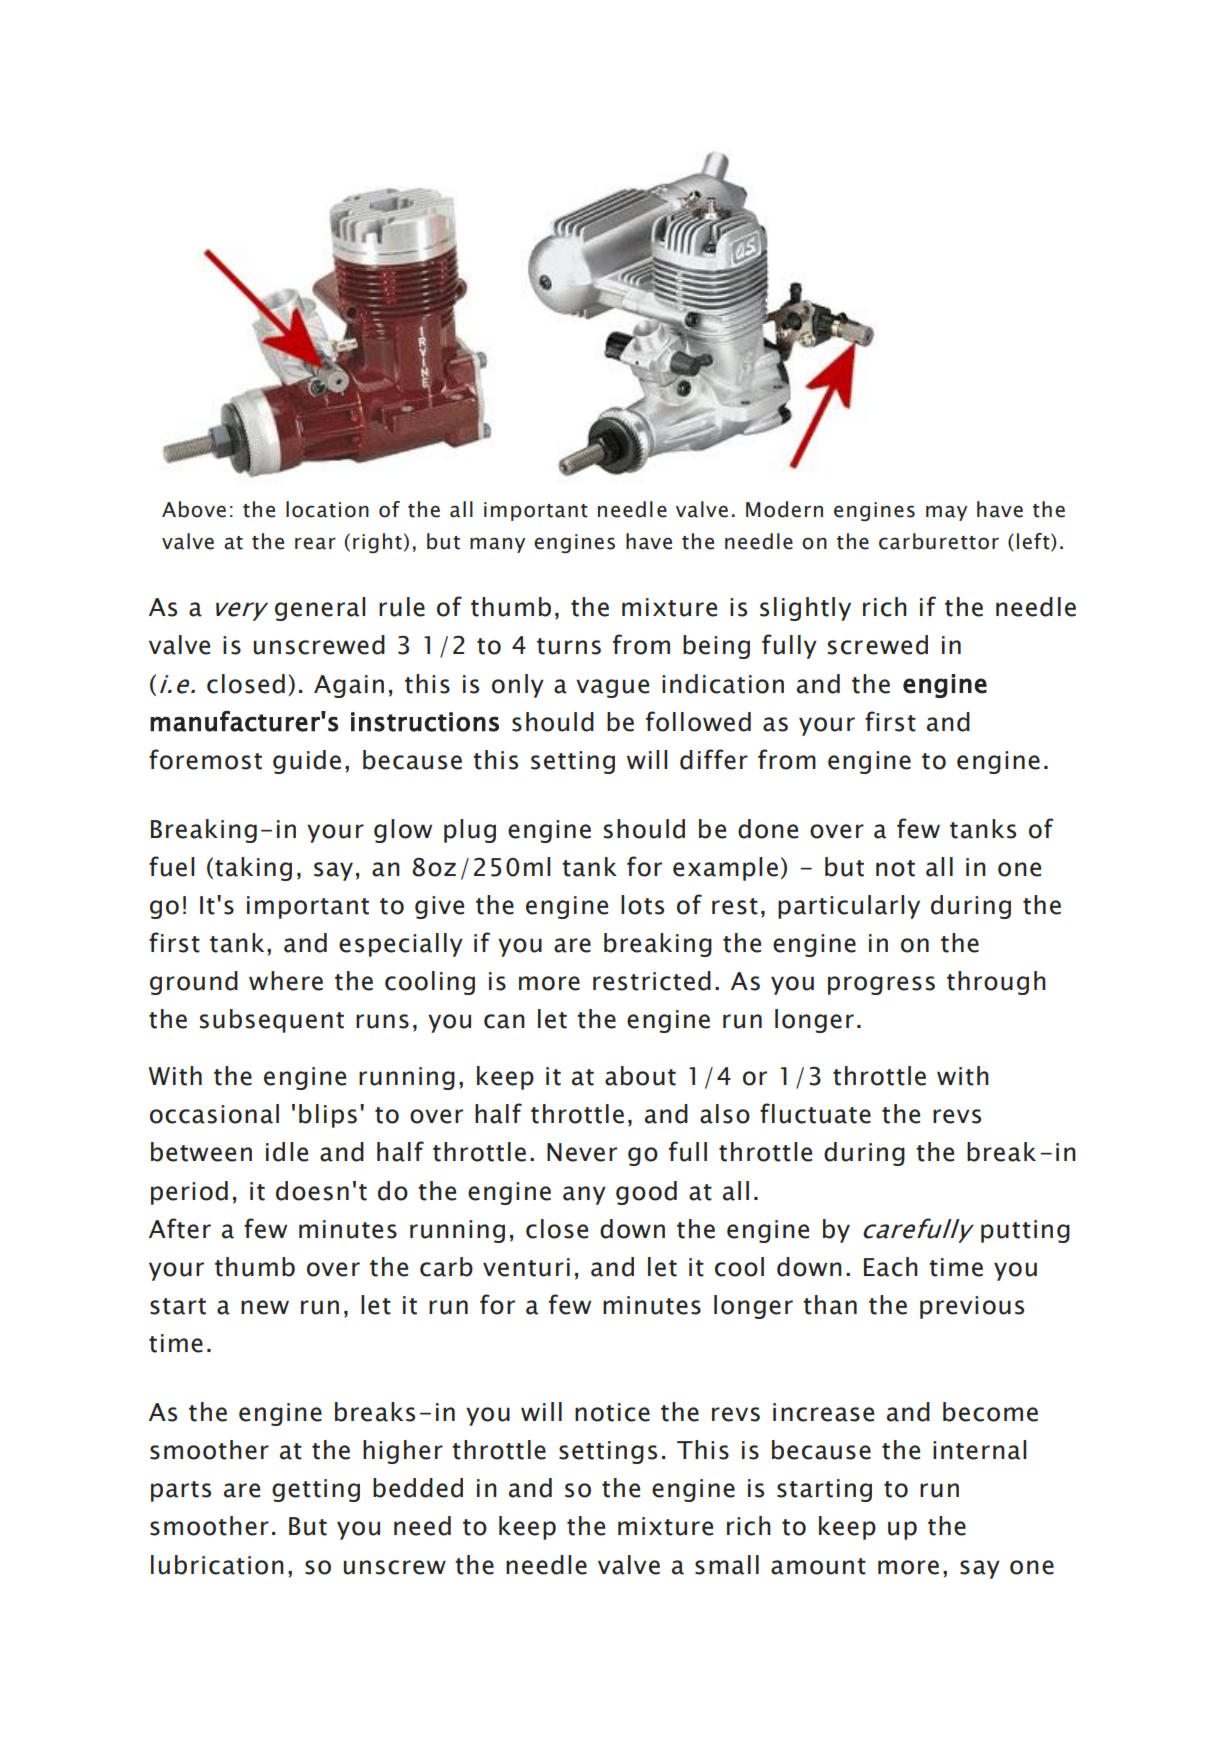  Describe the element at coordinates (253, 869) in the page. I see `taking` at that location.
